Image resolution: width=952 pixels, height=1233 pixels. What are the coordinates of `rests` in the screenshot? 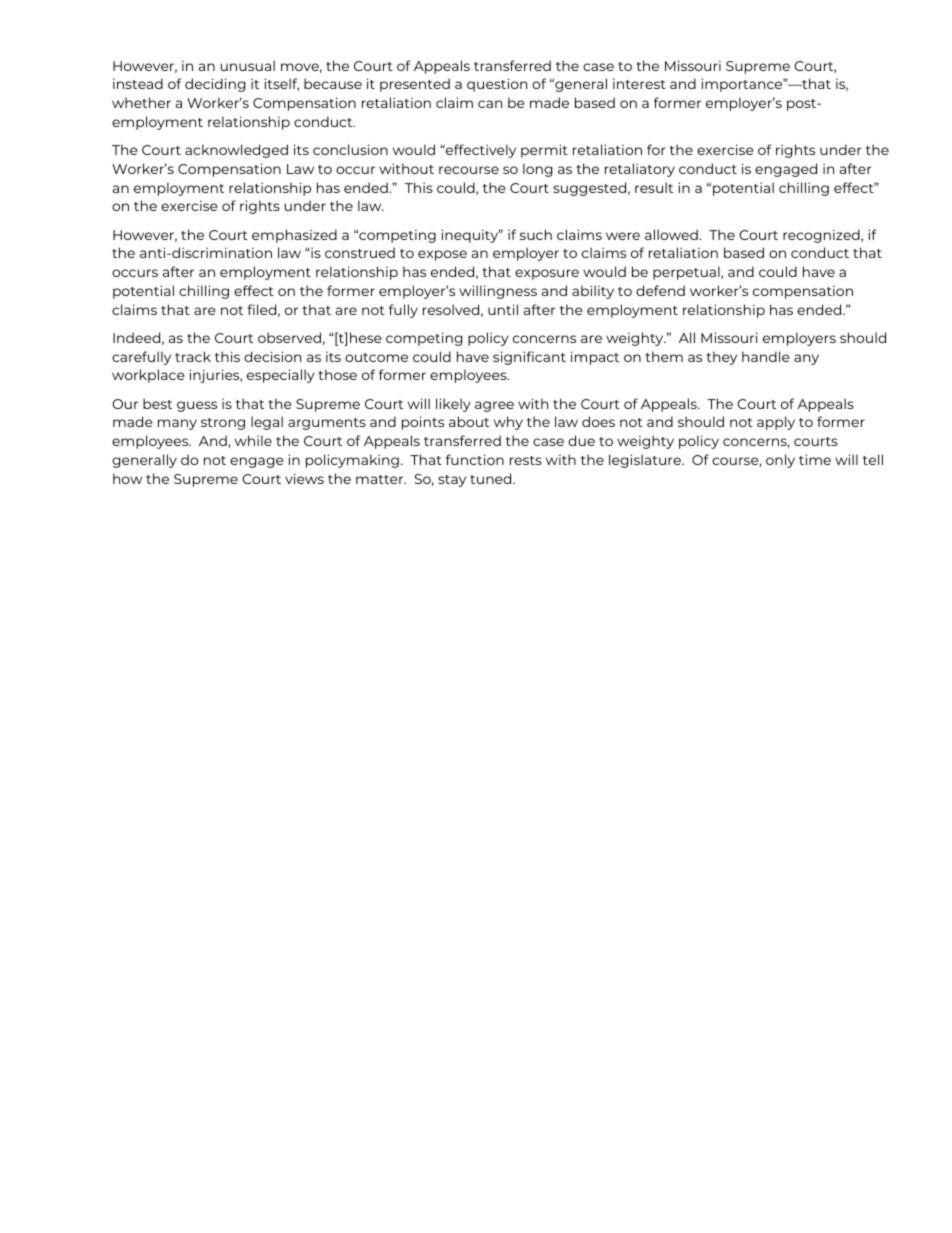 It's located at (526, 460).
